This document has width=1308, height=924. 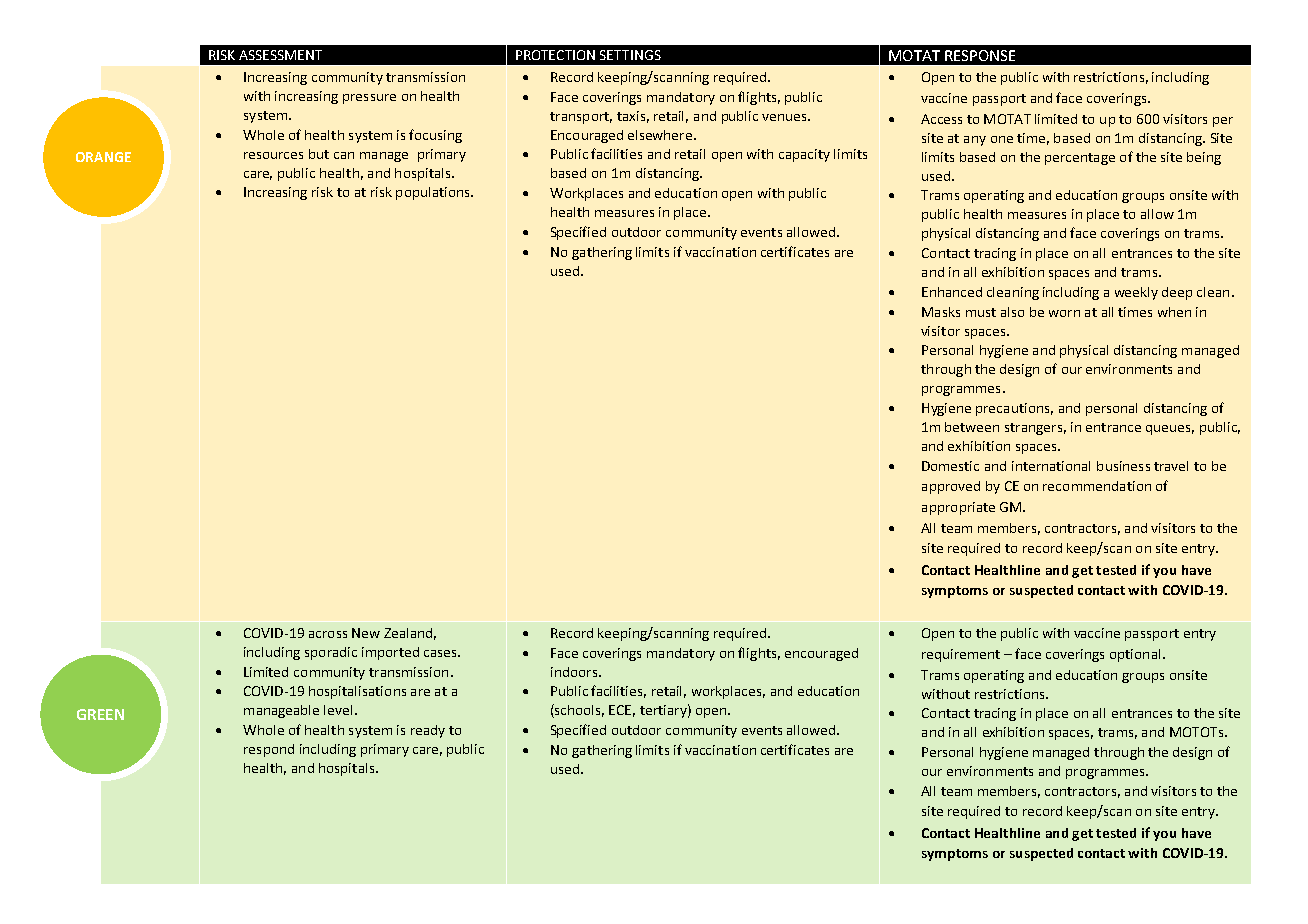 What do you see at coordinates (1135, 655) in the document?
I see `optional` at bounding box center [1135, 655].
